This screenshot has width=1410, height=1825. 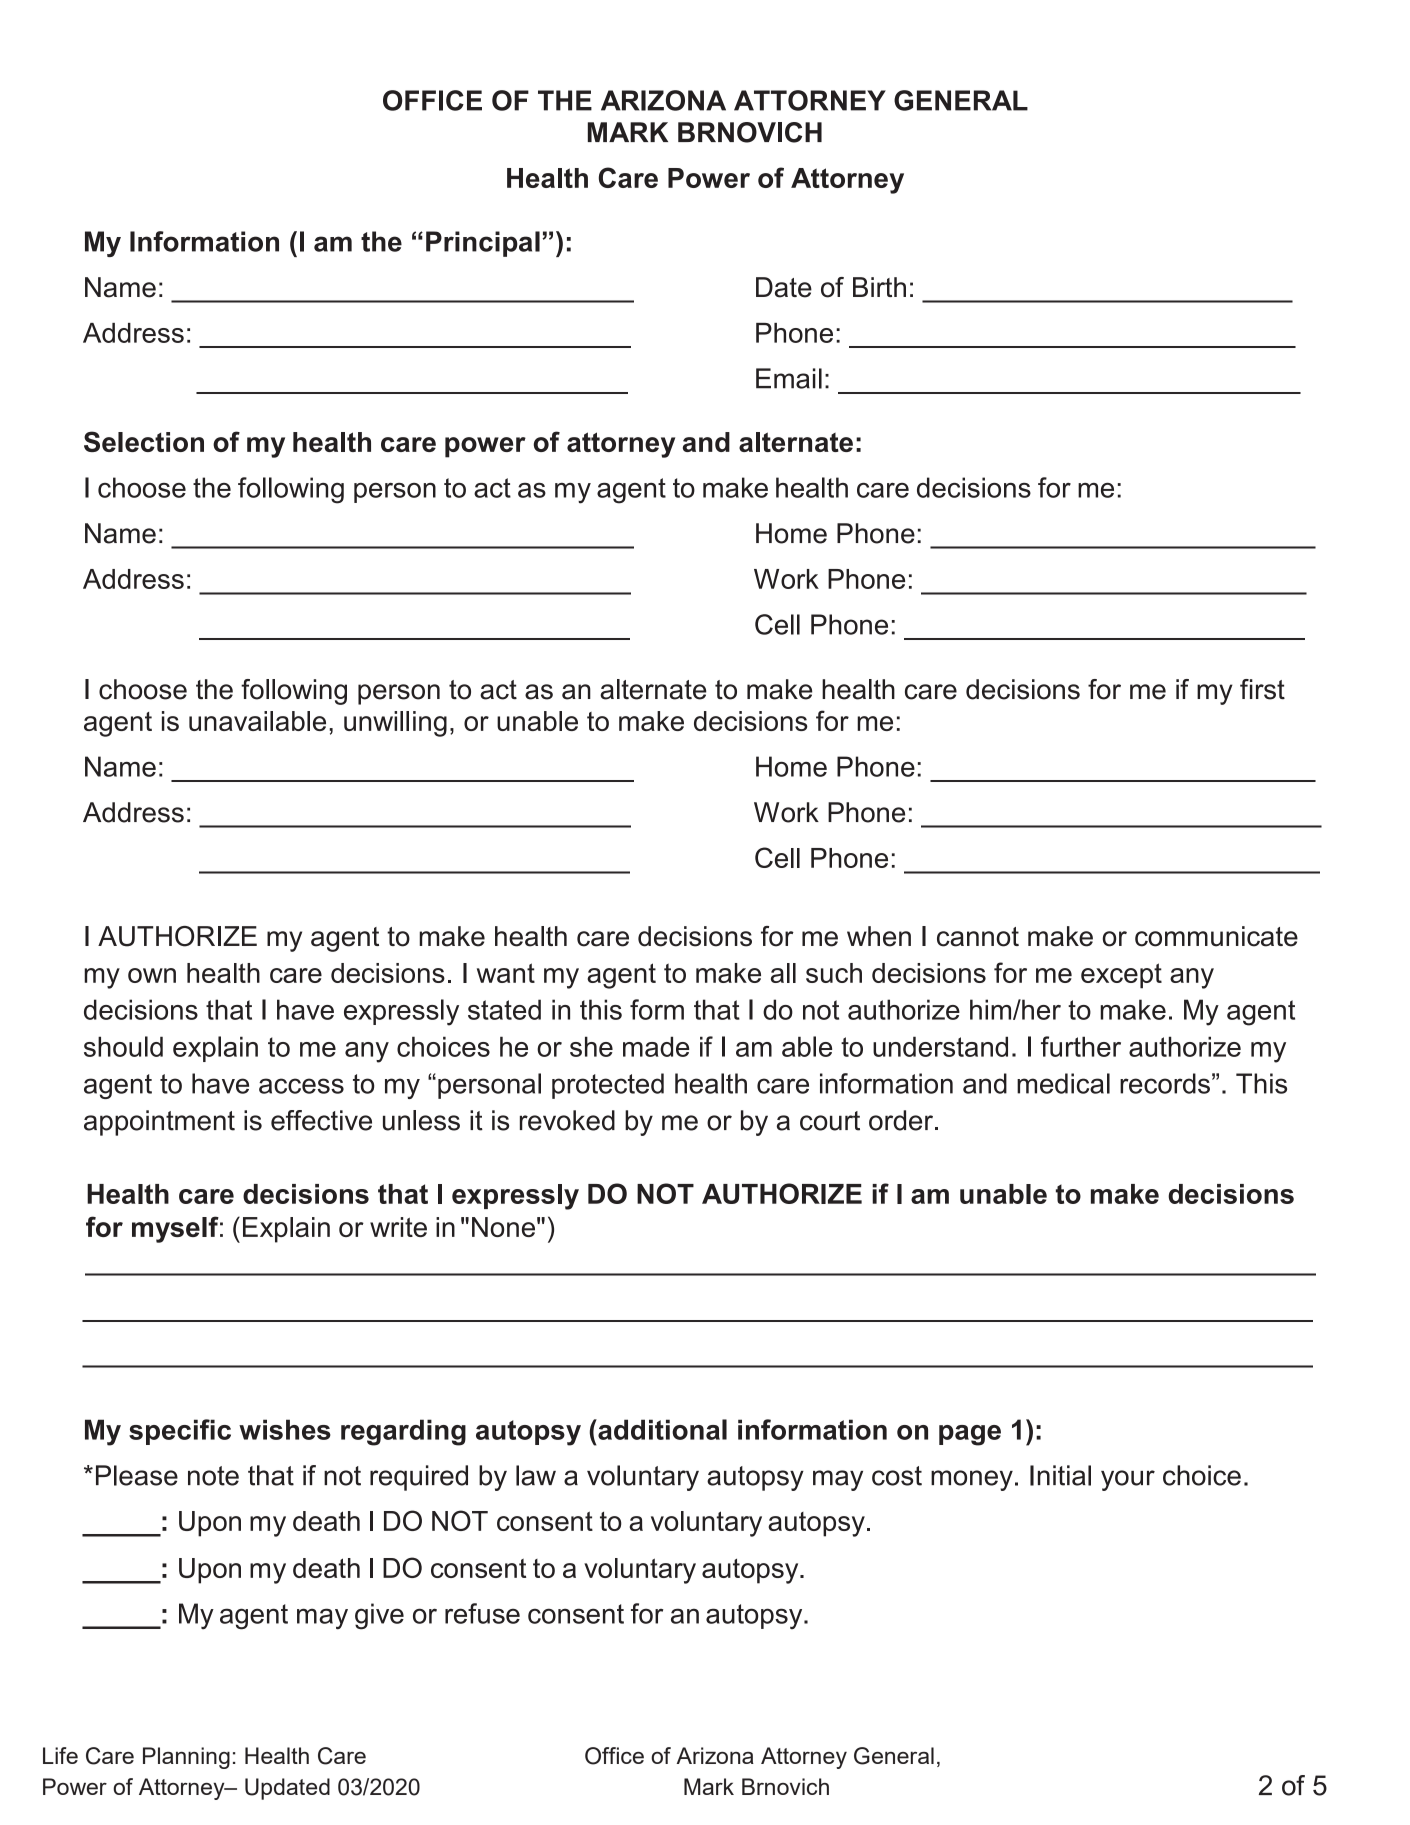 I want to click on Birth, so click(x=879, y=287).
